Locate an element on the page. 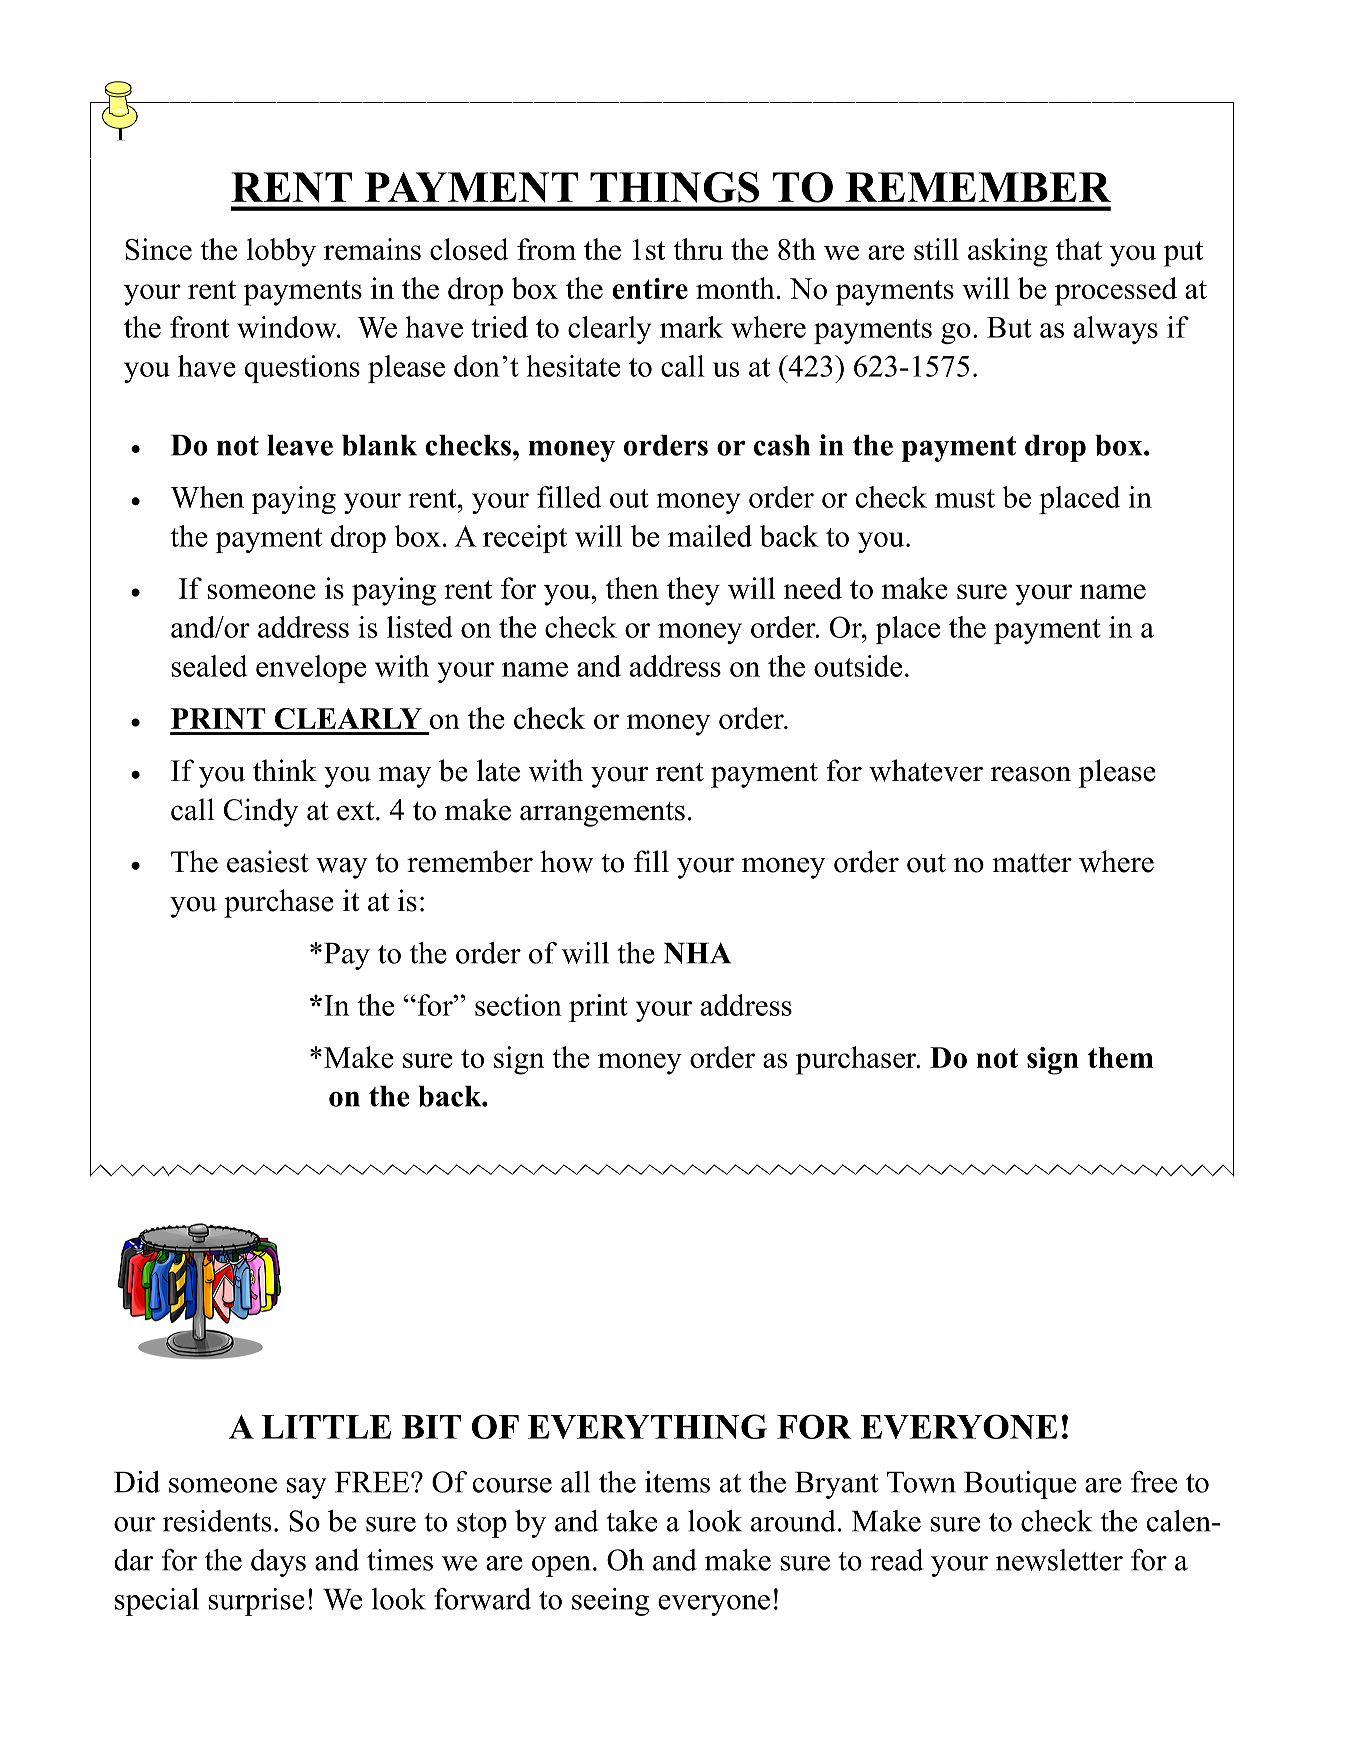 The image size is (1352, 1749). easiest is located at coordinates (268, 861).
